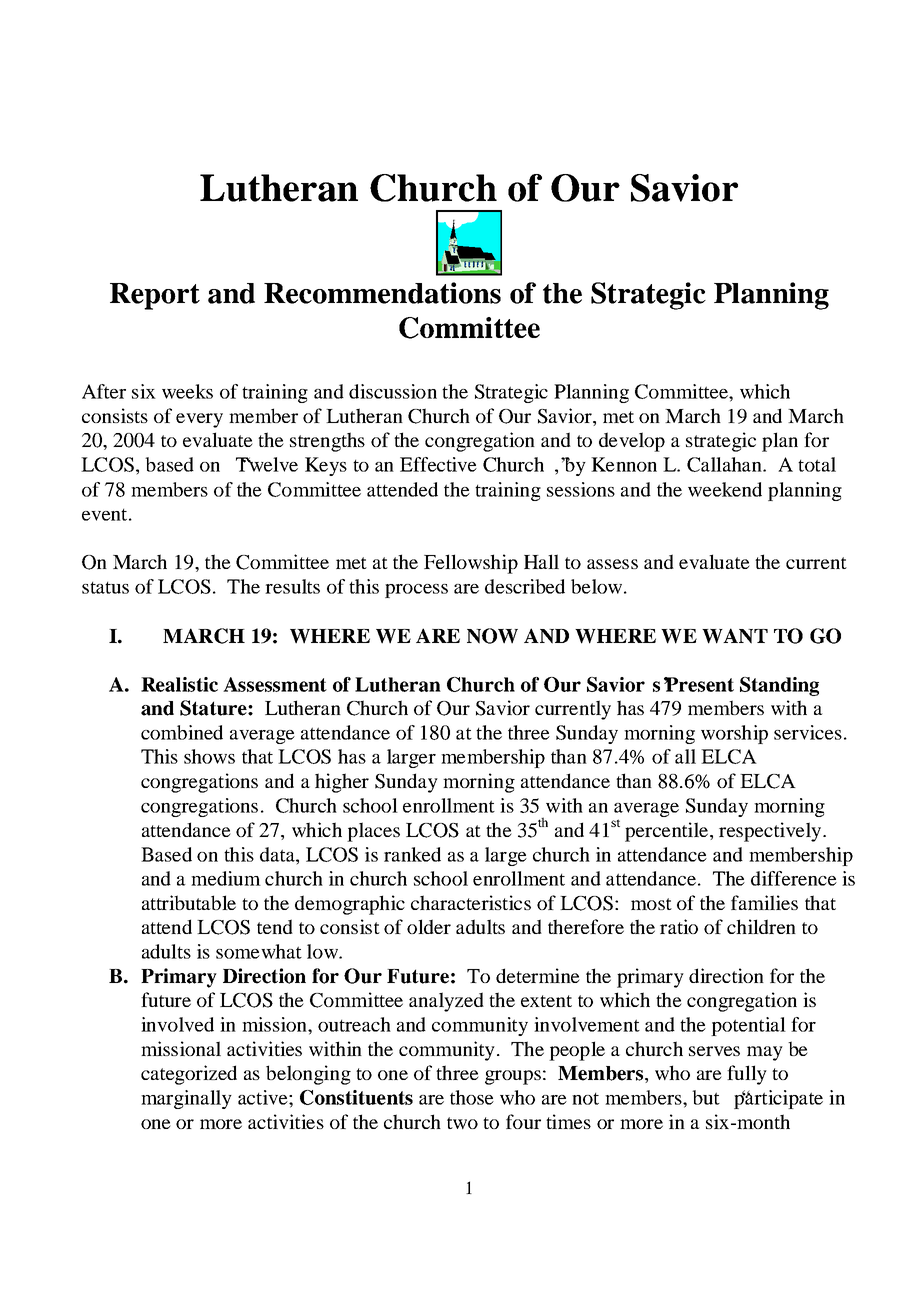 The image size is (924, 1308). Describe the element at coordinates (735, 636) in the image. I see `WANT` at that location.
